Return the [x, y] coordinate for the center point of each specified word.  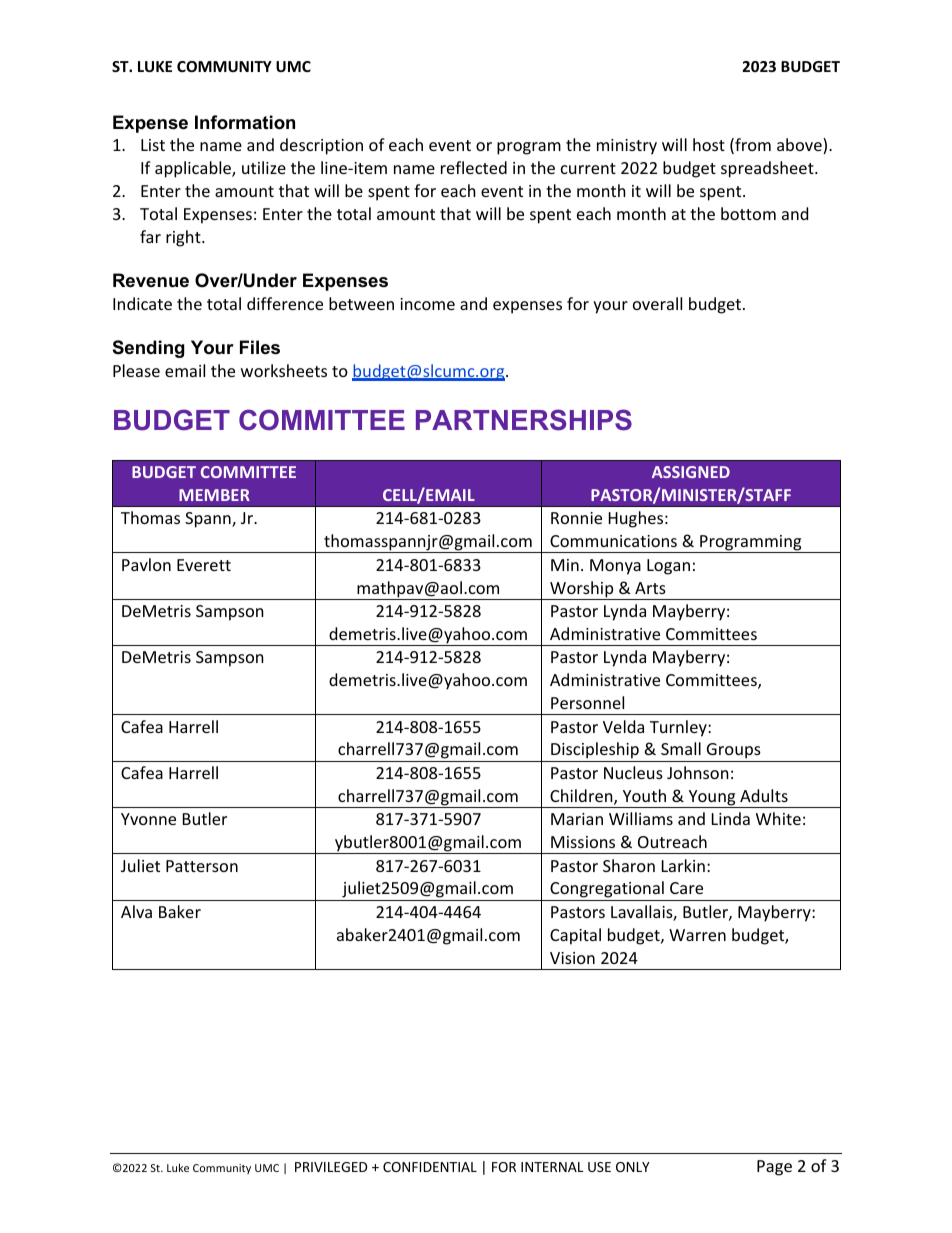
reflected [474, 167]
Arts [650, 588]
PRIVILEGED [331, 1167]
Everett [204, 565]
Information [245, 122]
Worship [582, 590]
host [709, 144]
